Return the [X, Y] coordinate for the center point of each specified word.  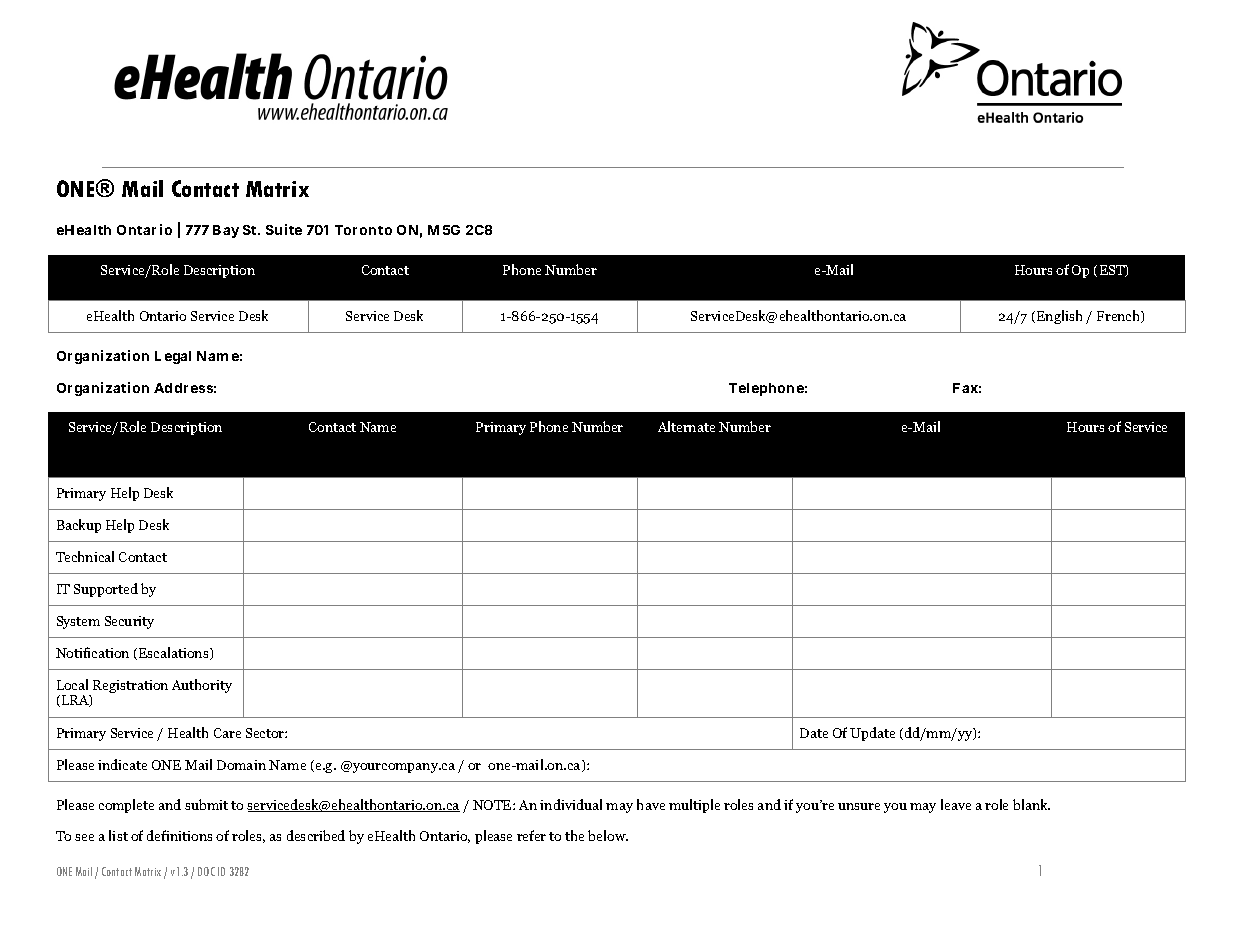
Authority [202, 686]
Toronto [363, 230]
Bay [226, 231]
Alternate [686, 426]
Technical [85, 556]
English [1059, 317]
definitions [179, 835]
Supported [106, 590]
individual [571, 804]
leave [956, 804]
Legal [173, 357]
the [574, 835]
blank [1031, 804]
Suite [284, 229]
